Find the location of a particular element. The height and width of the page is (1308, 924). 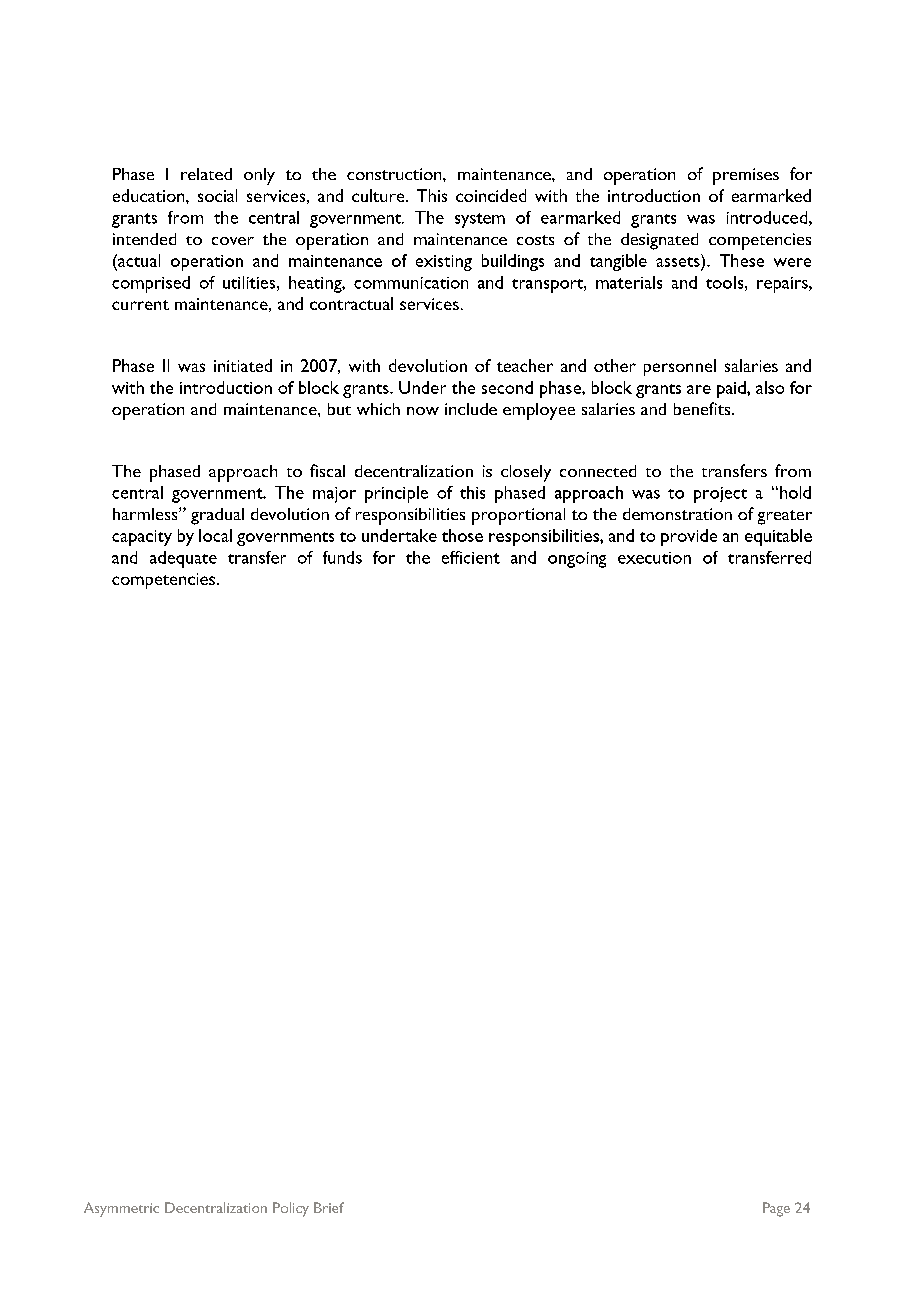

Asymmetric is located at coordinates (121, 1209).
